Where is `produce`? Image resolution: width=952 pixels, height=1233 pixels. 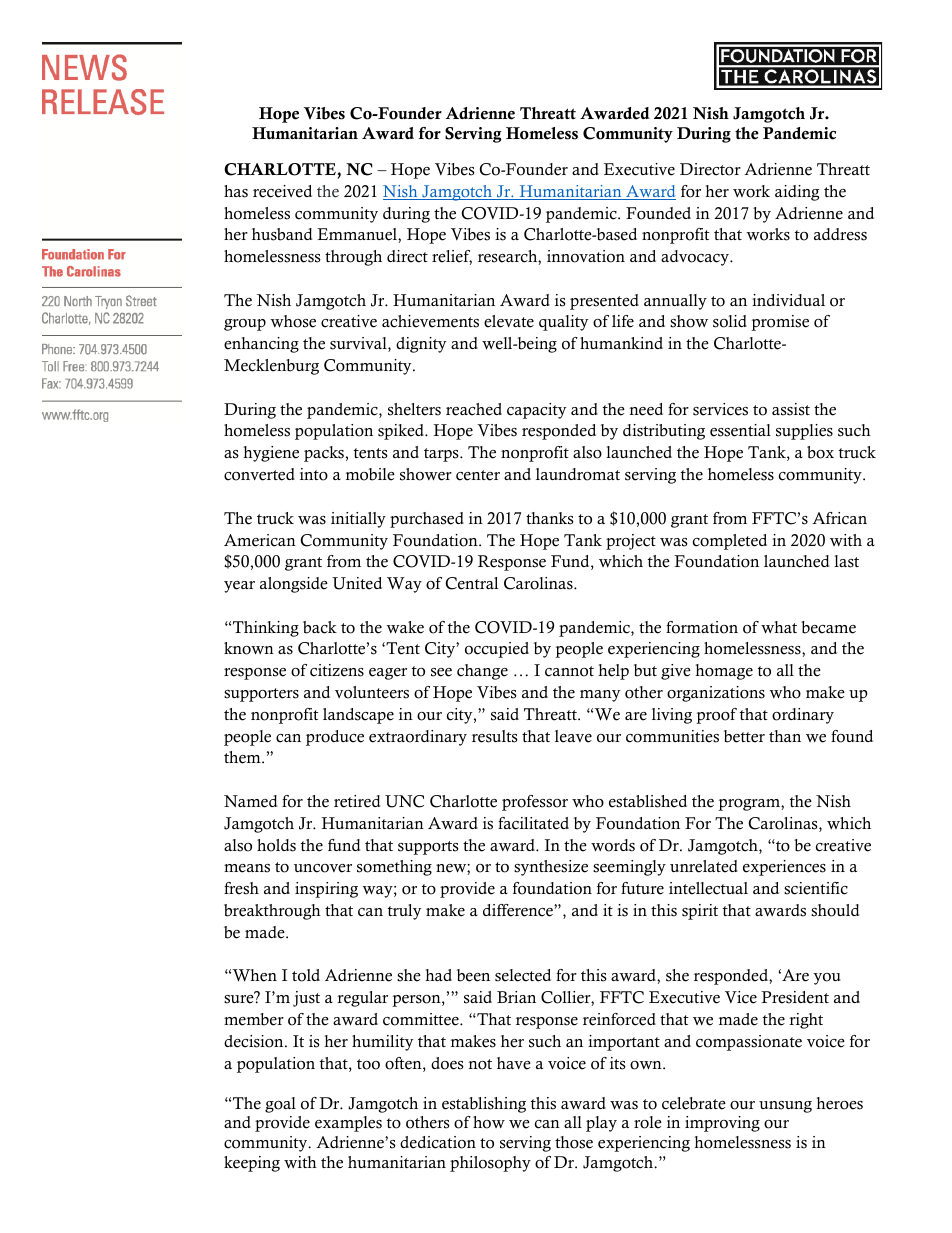 produce is located at coordinates (335, 738).
